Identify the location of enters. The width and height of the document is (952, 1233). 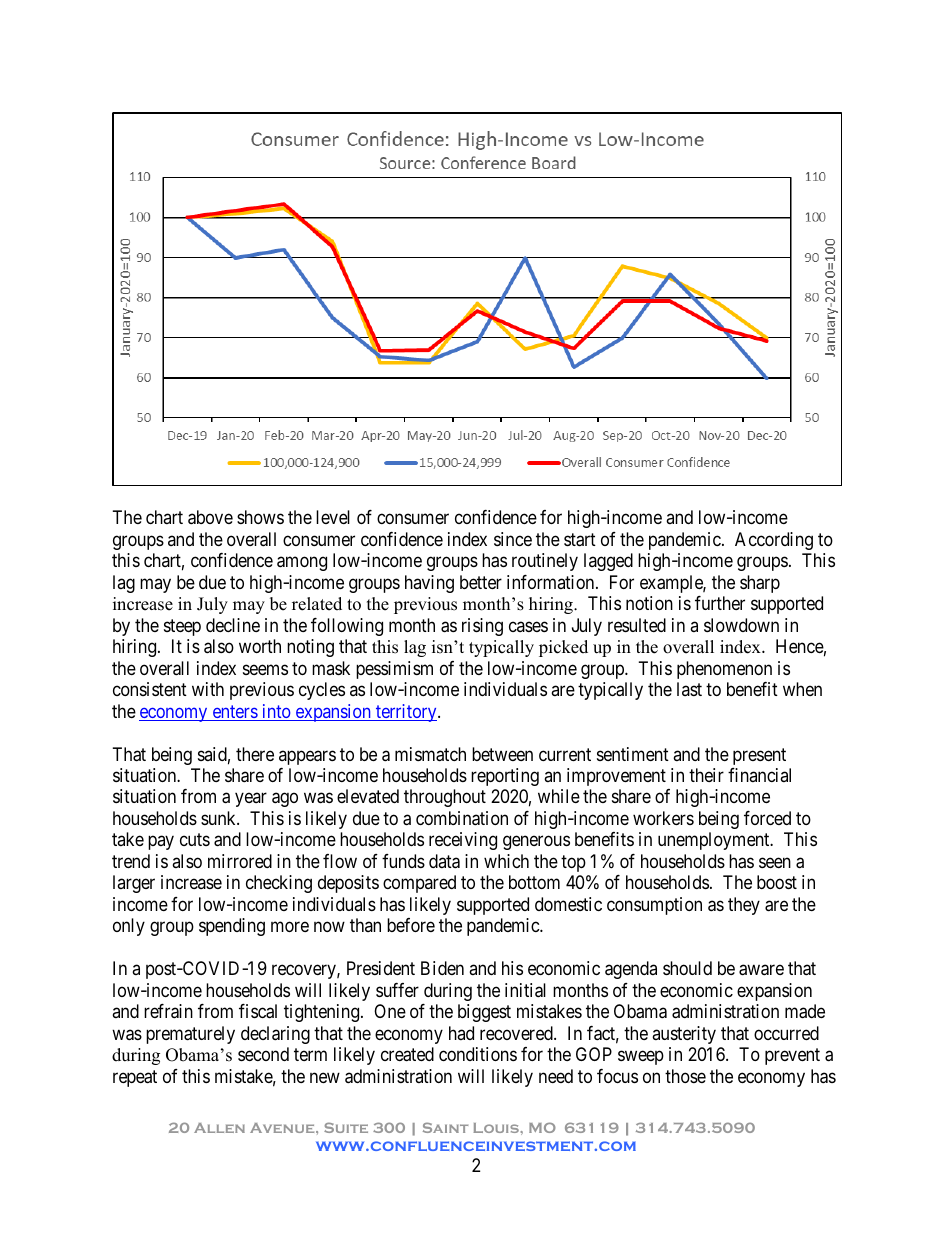
(234, 713).
